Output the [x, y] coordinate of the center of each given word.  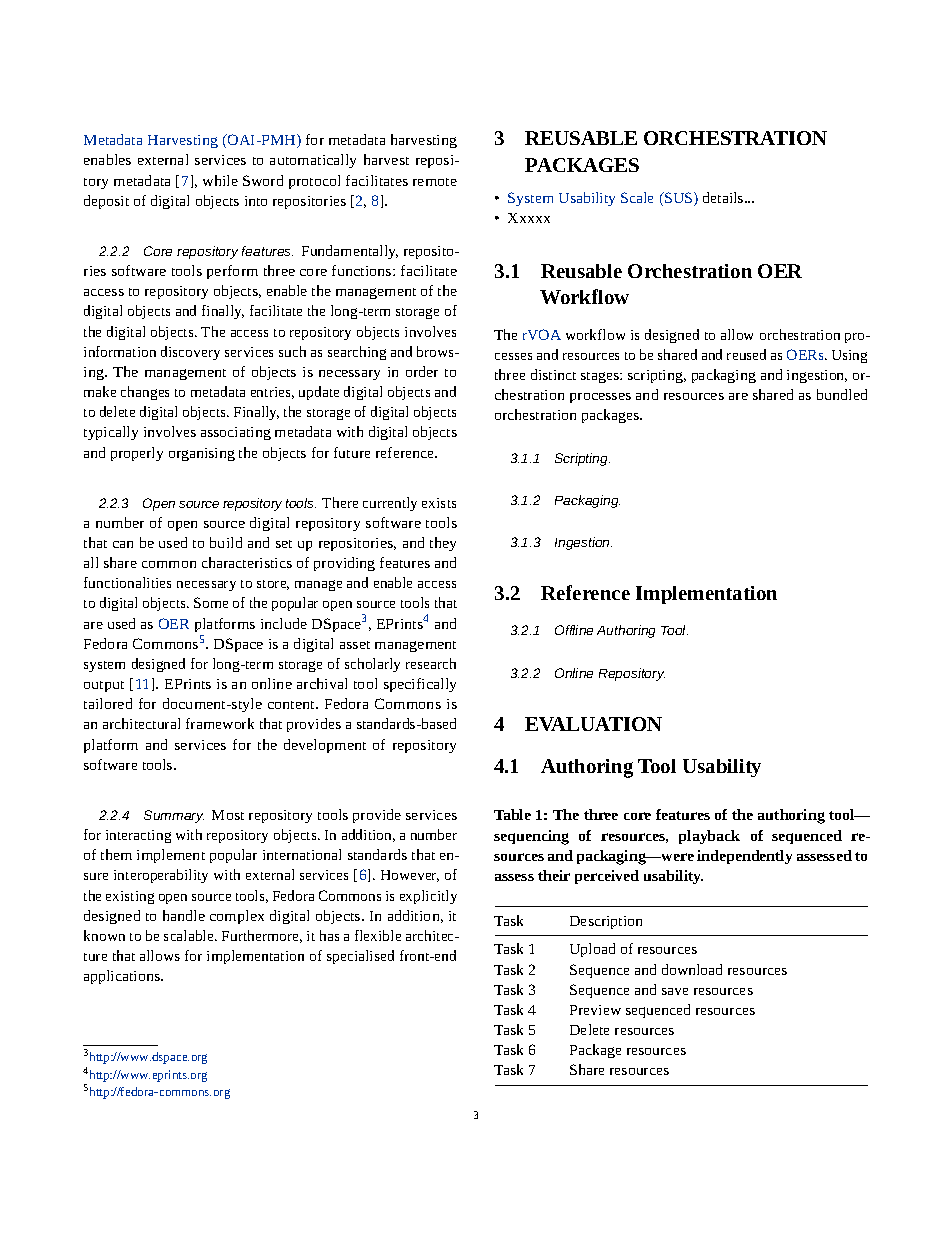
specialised [360, 957]
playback [709, 837]
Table [512, 814]
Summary [174, 816]
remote [435, 182]
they [443, 544]
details [724, 197]
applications [123, 977]
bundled [842, 394]
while [220, 180]
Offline [574, 630]
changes [145, 393]
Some [211, 602]
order [422, 371]
